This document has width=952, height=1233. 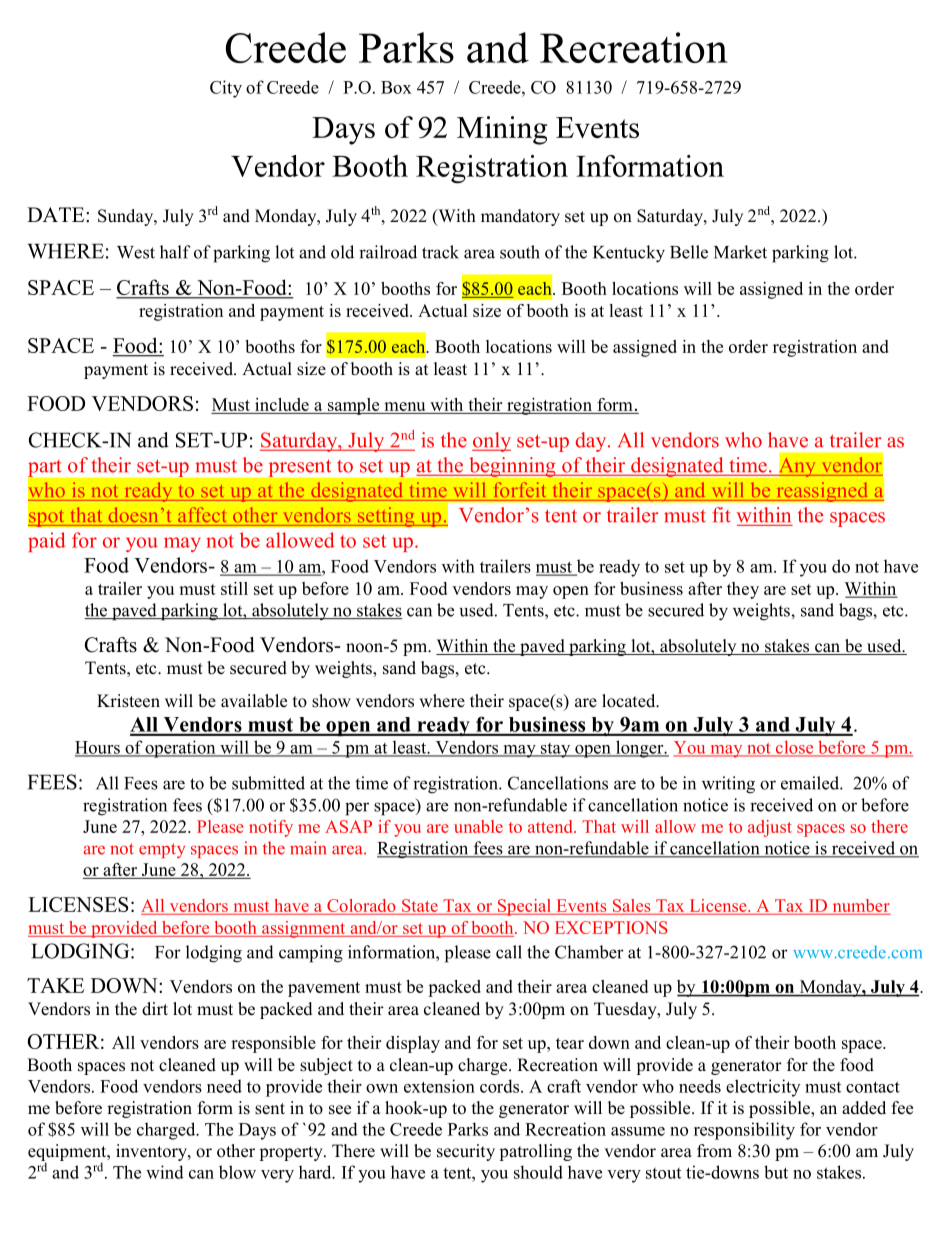 What do you see at coordinates (57, 214) in the document?
I see `DATE` at bounding box center [57, 214].
